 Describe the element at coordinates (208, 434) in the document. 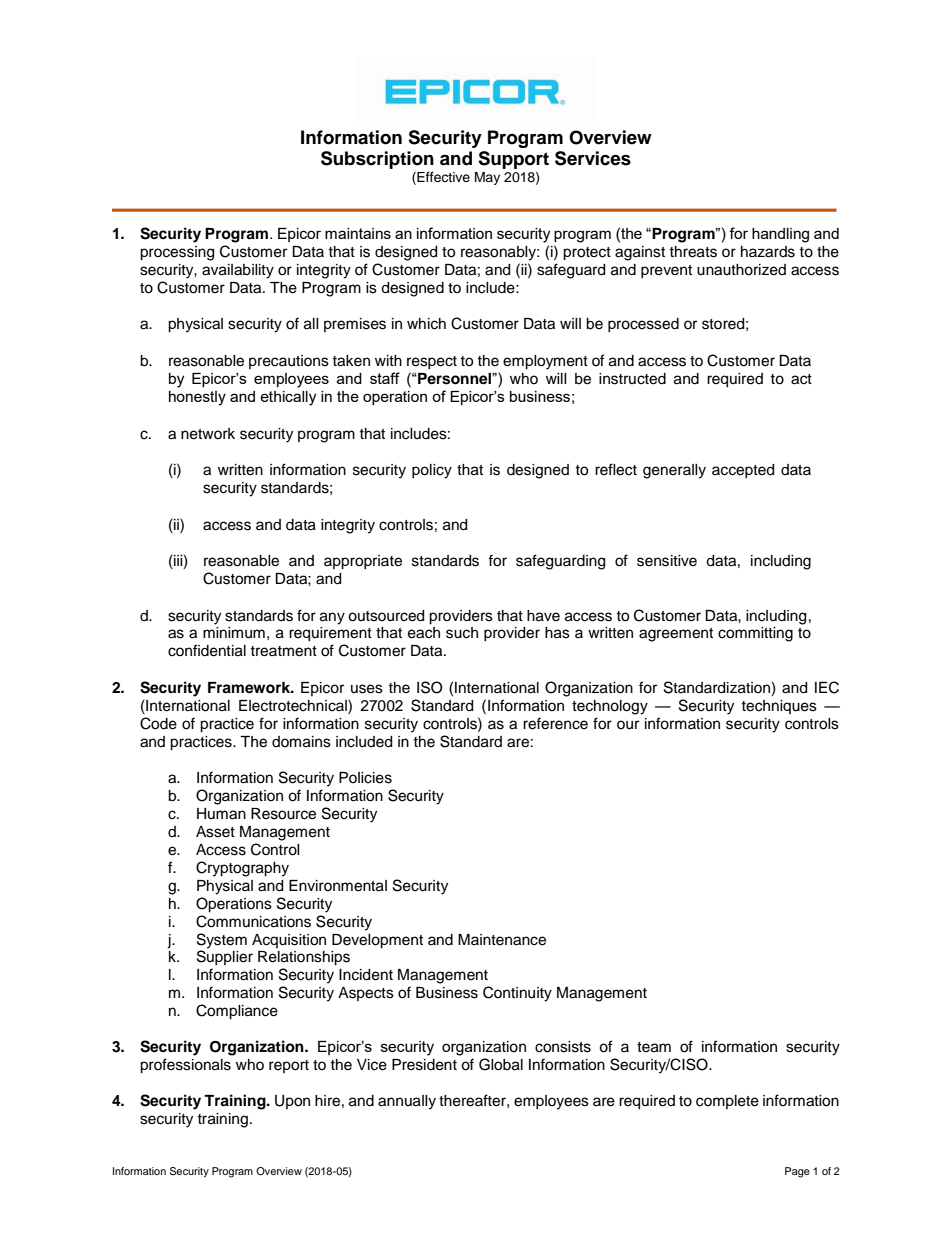

I see `network` at that location.
